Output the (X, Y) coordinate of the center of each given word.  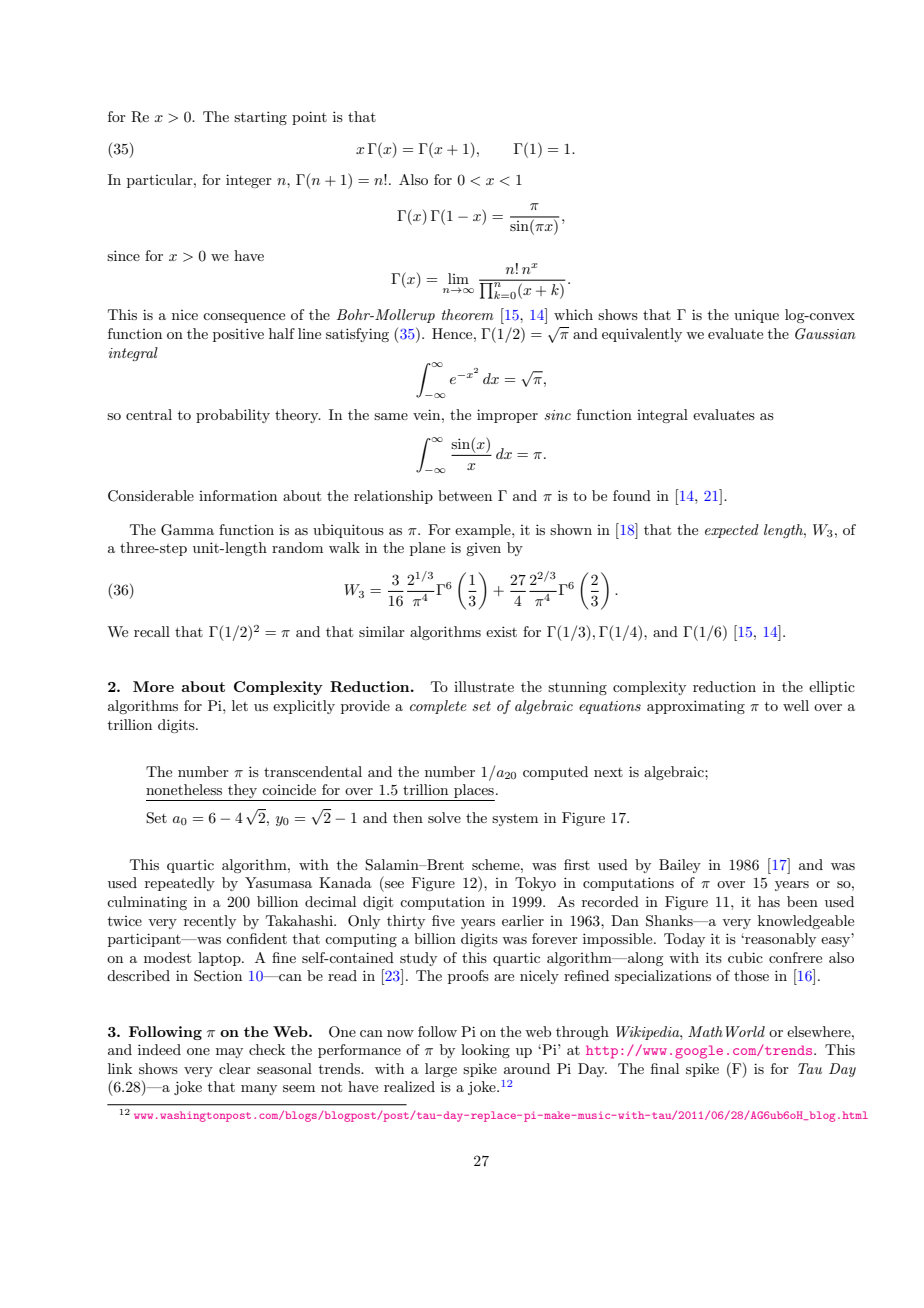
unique (756, 316)
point (309, 118)
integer (249, 181)
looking (485, 1051)
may (229, 1053)
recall (152, 631)
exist (501, 631)
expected (732, 531)
